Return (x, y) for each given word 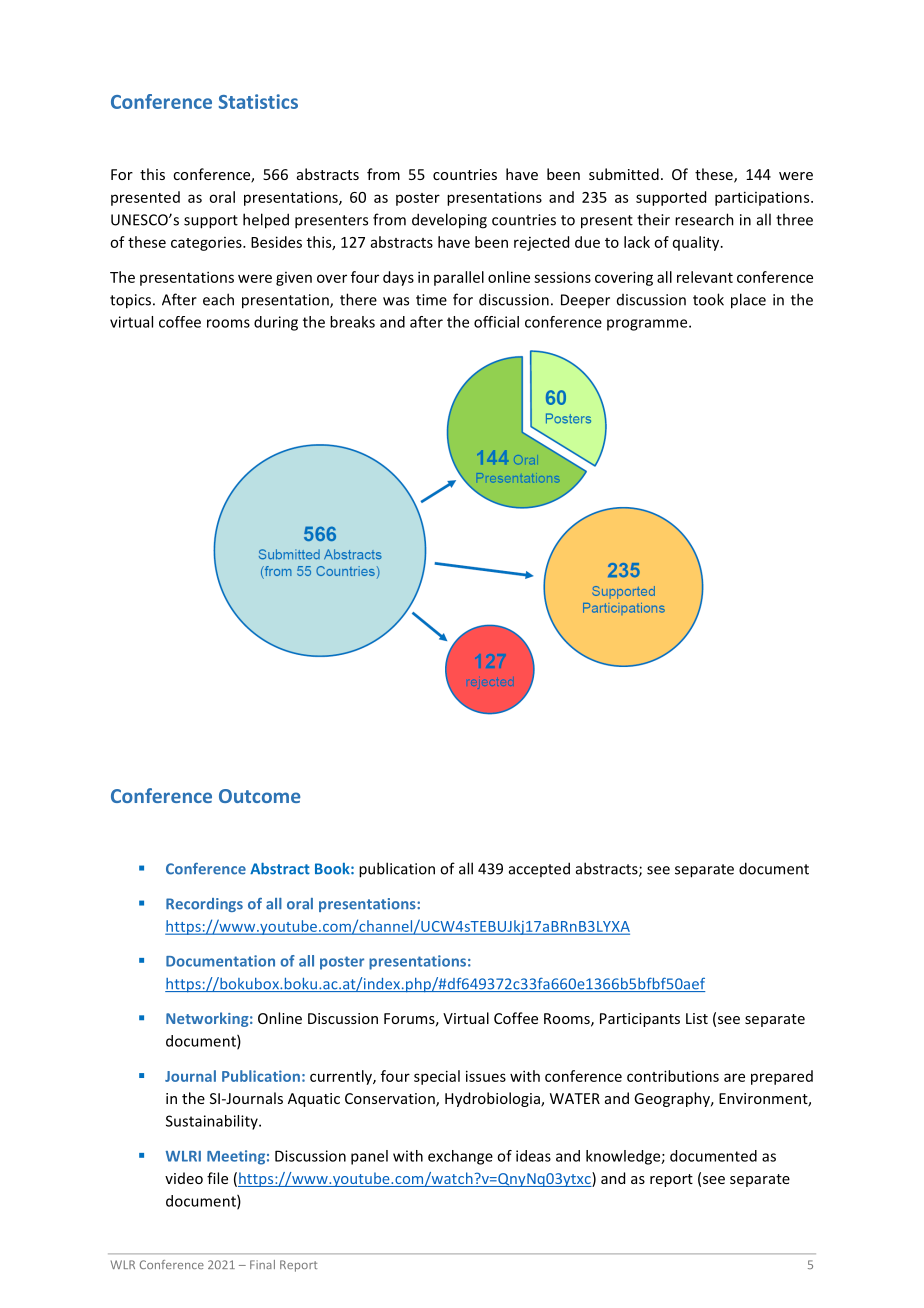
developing (449, 221)
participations (763, 198)
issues (486, 1076)
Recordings (204, 905)
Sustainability (213, 1122)
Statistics (258, 101)
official (496, 322)
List (697, 1018)
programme (648, 325)
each (218, 299)
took (708, 299)
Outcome (259, 796)
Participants (640, 1020)
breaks (352, 322)
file (217, 1178)
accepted (539, 869)
